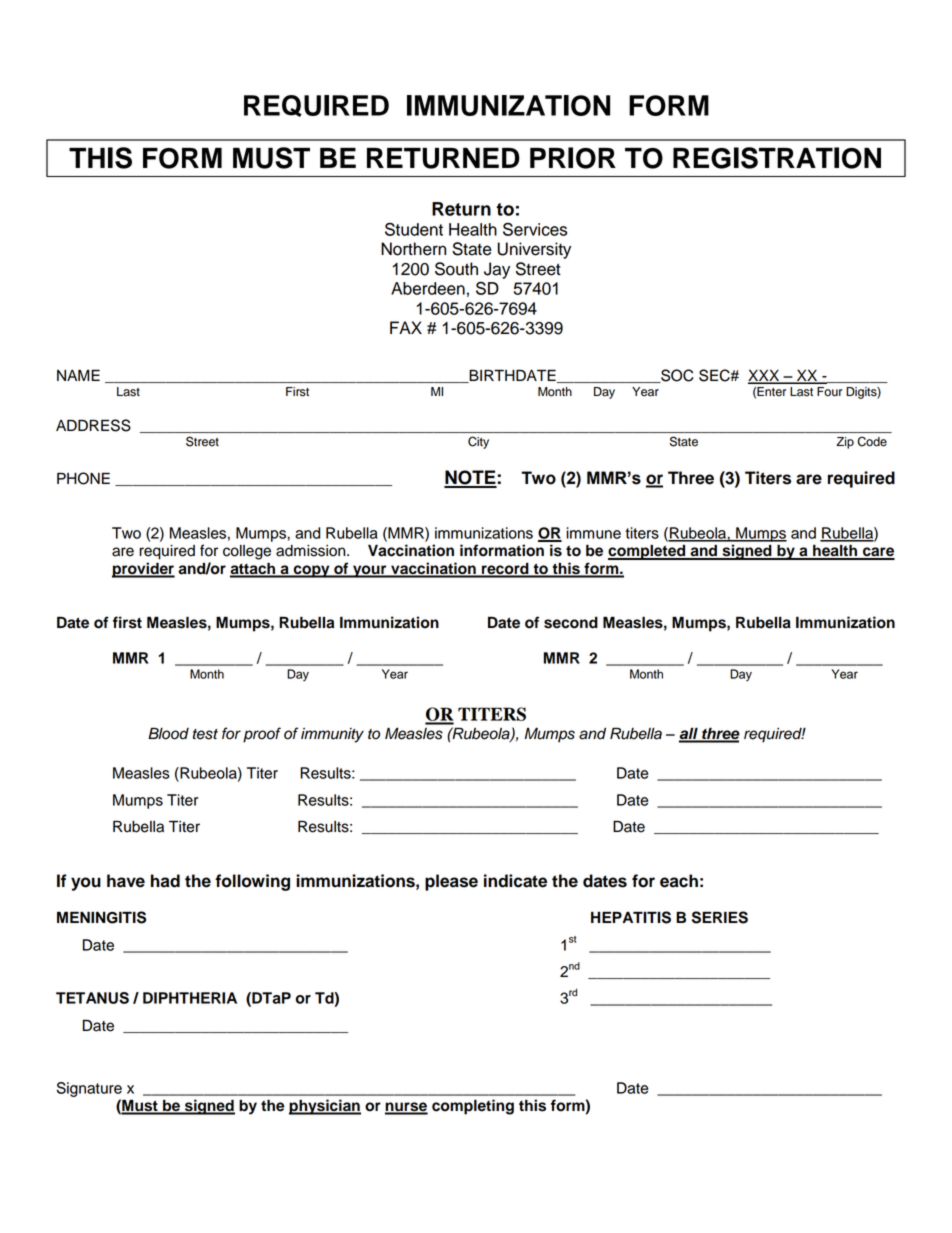 This document has width=952, height=1233. I want to click on City, so click(478, 442).
